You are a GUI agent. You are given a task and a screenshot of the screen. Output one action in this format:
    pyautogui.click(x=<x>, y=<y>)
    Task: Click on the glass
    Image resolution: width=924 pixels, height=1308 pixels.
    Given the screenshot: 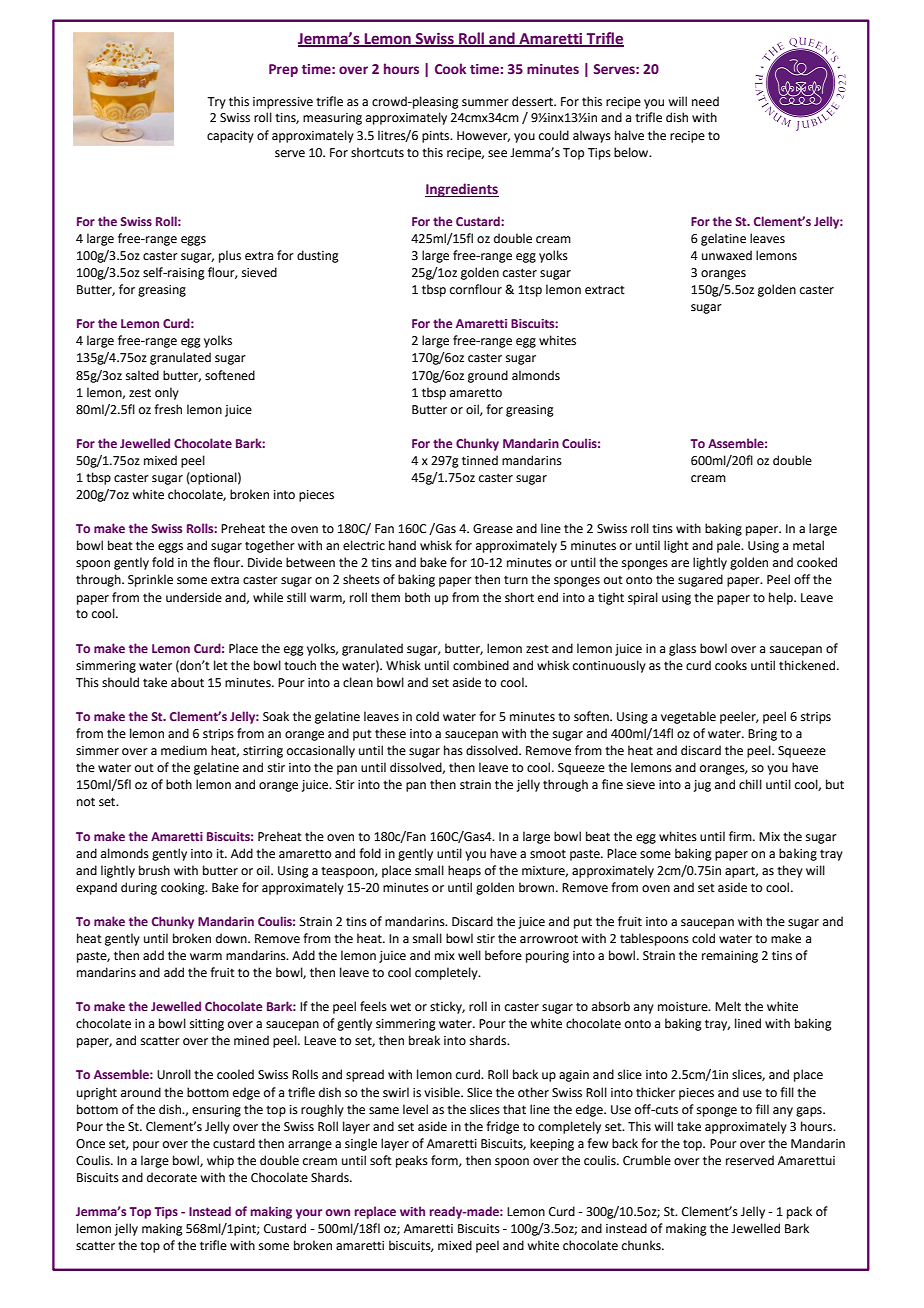 What is the action you would take?
    pyautogui.click(x=682, y=649)
